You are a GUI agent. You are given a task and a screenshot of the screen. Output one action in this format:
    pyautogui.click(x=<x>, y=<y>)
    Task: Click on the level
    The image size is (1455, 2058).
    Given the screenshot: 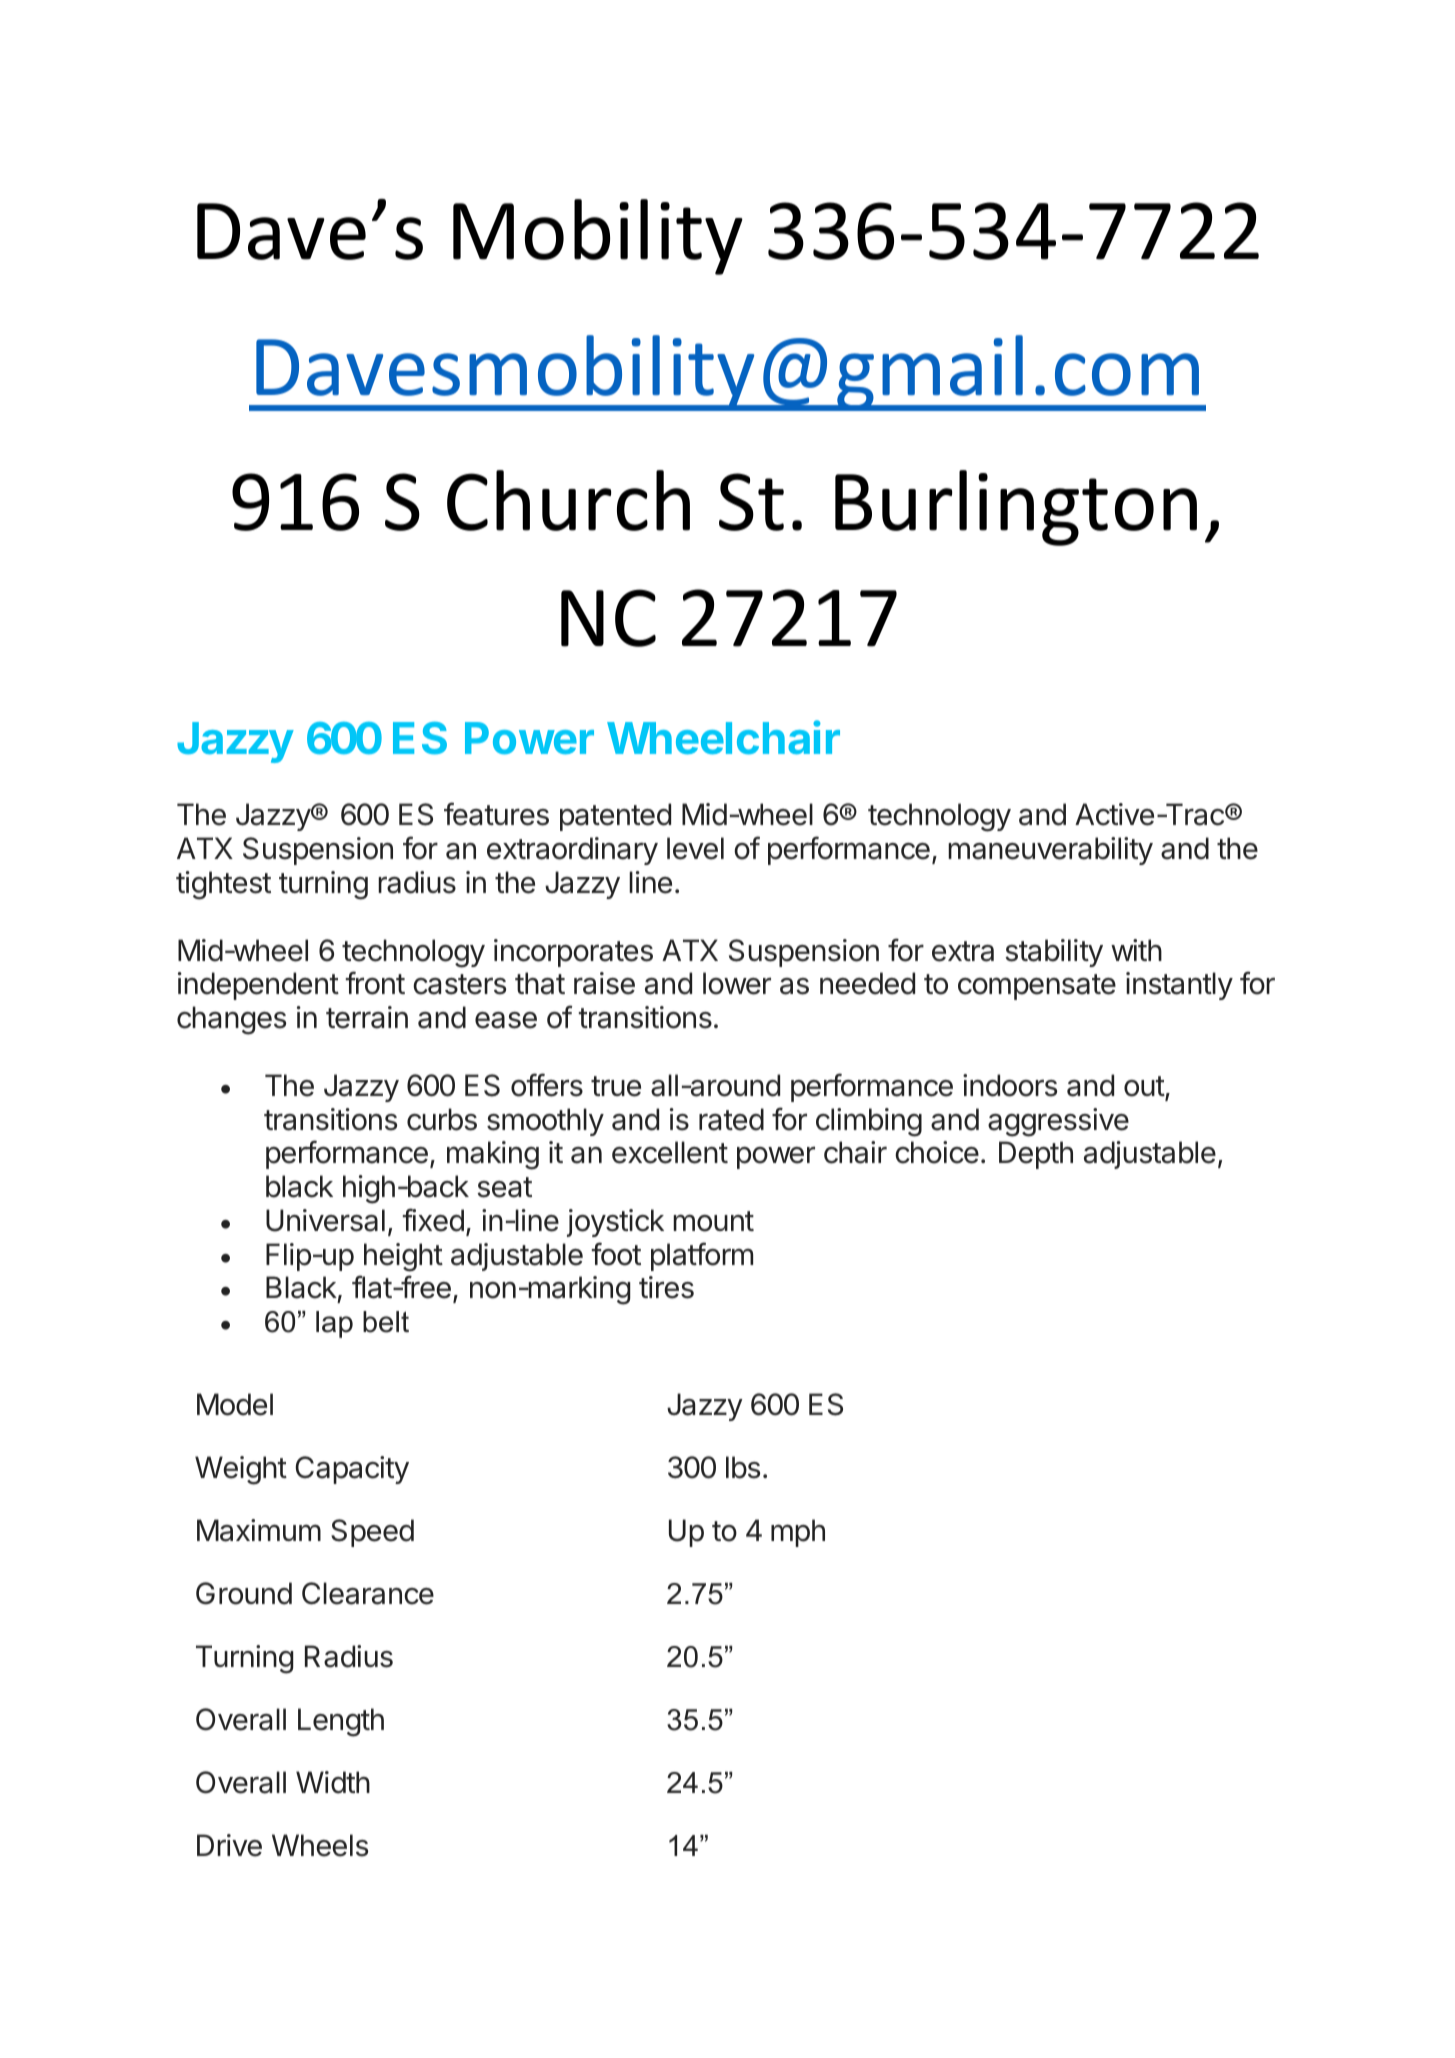 What is the action you would take?
    pyautogui.click(x=695, y=848)
